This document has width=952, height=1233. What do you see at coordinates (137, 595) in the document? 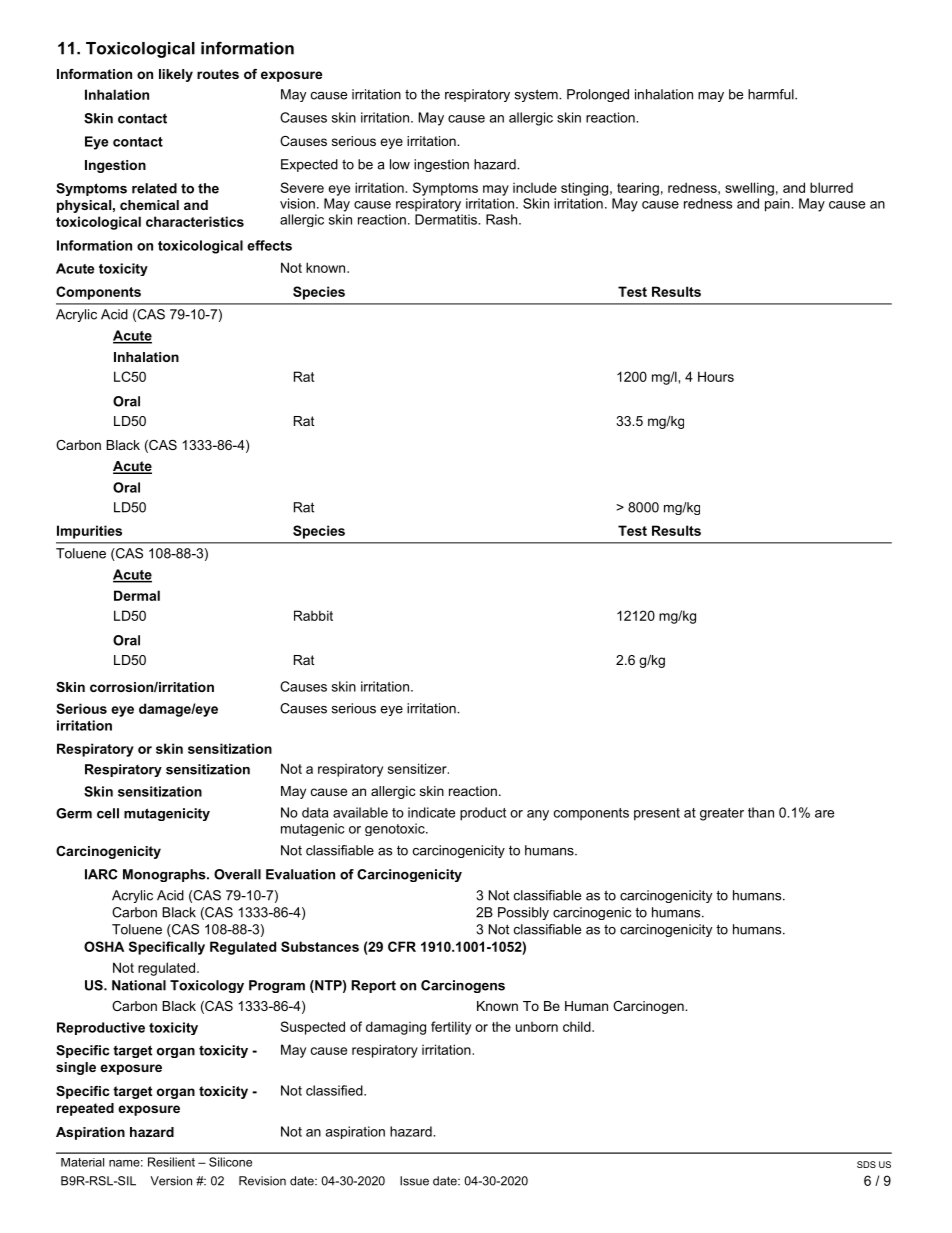
I see `Dermal` at bounding box center [137, 595].
